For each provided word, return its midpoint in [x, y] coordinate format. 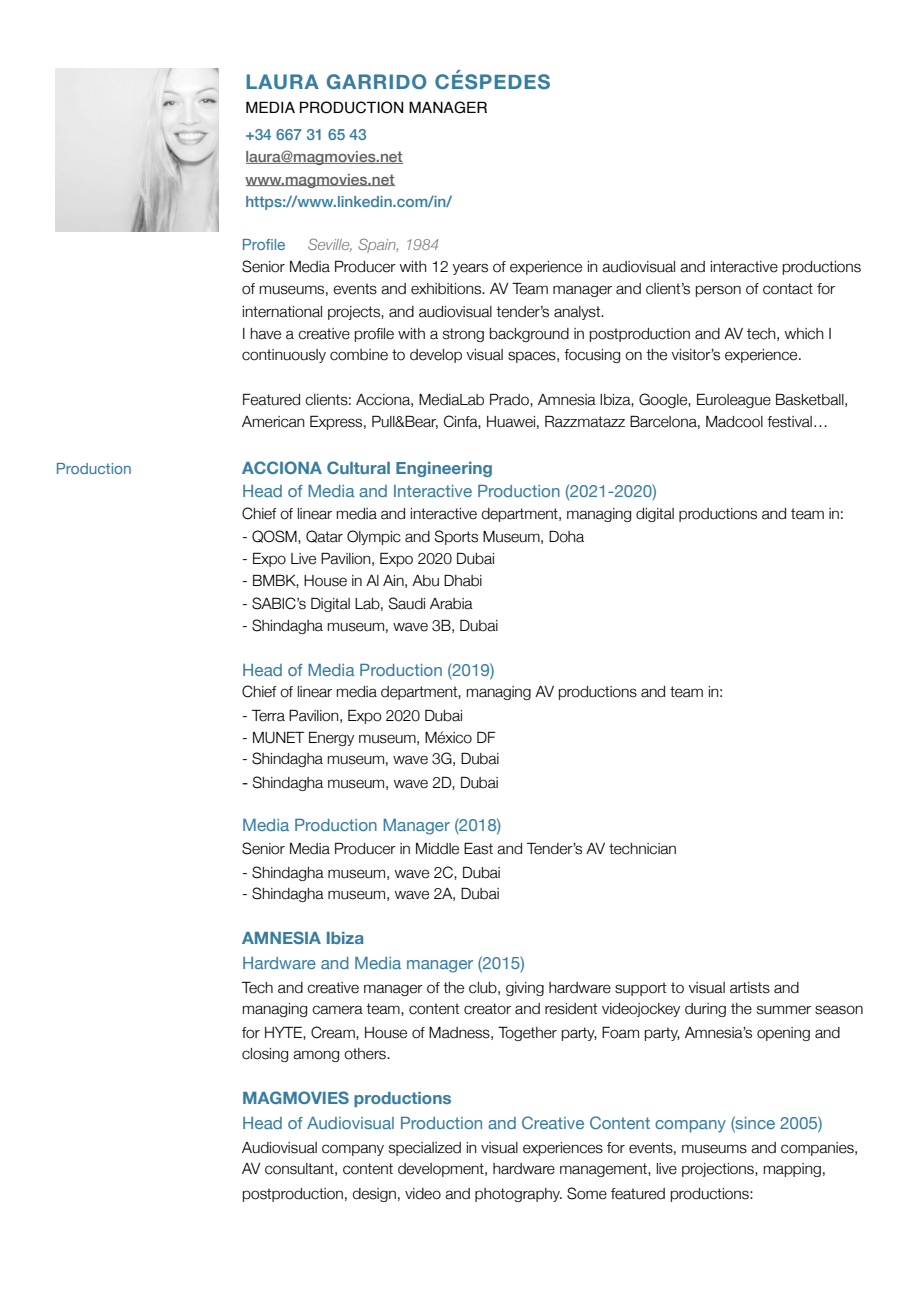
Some [587, 1193]
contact [788, 289]
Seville [330, 245]
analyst [578, 313]
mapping [792, 1170]
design [374, 1195]
